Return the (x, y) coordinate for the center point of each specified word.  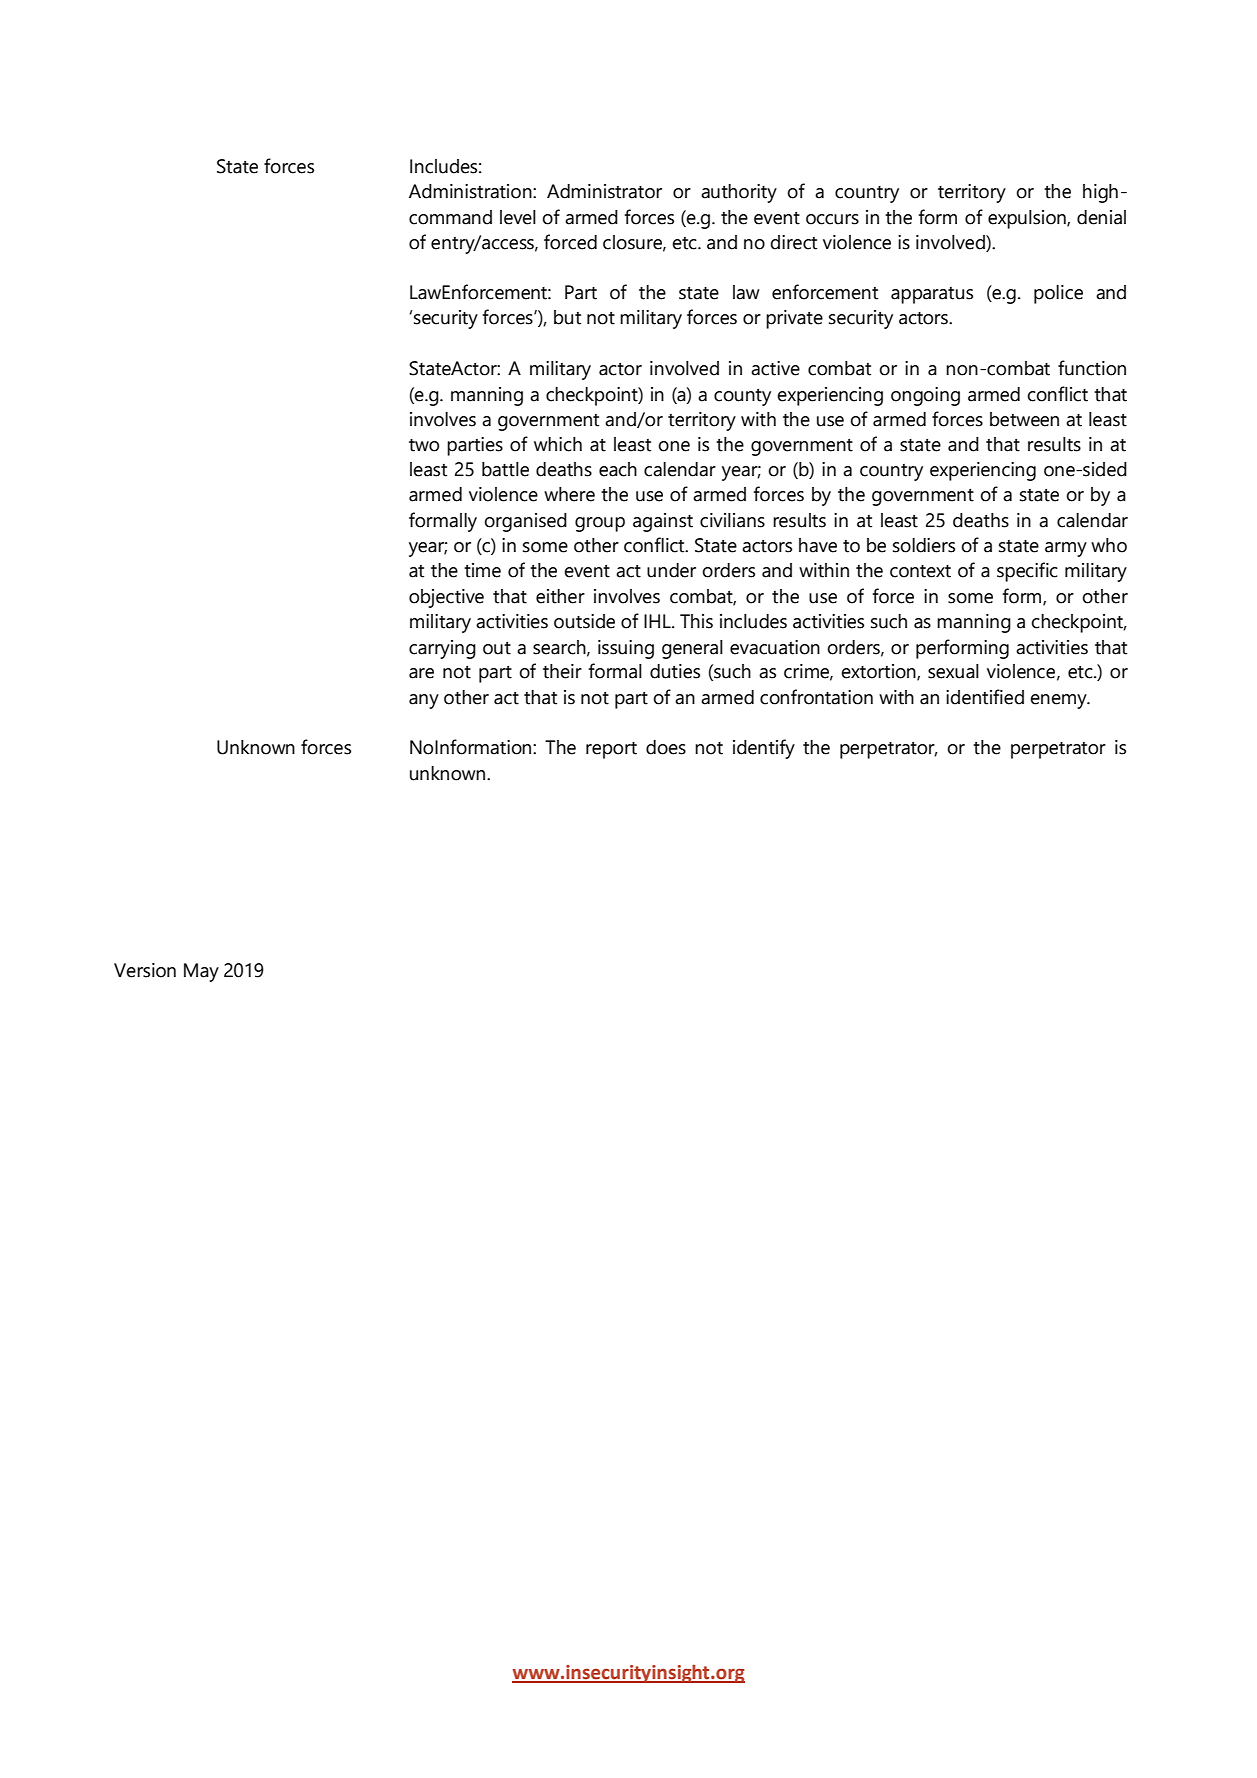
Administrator (604, 191)
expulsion (1028, 219)
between (1024, 419)
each (618, 469)
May (201, 972)
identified (985, 697)
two (424, 445)
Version (145, 970)
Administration (471, 191)
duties (675, 671)
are (421, 673)
